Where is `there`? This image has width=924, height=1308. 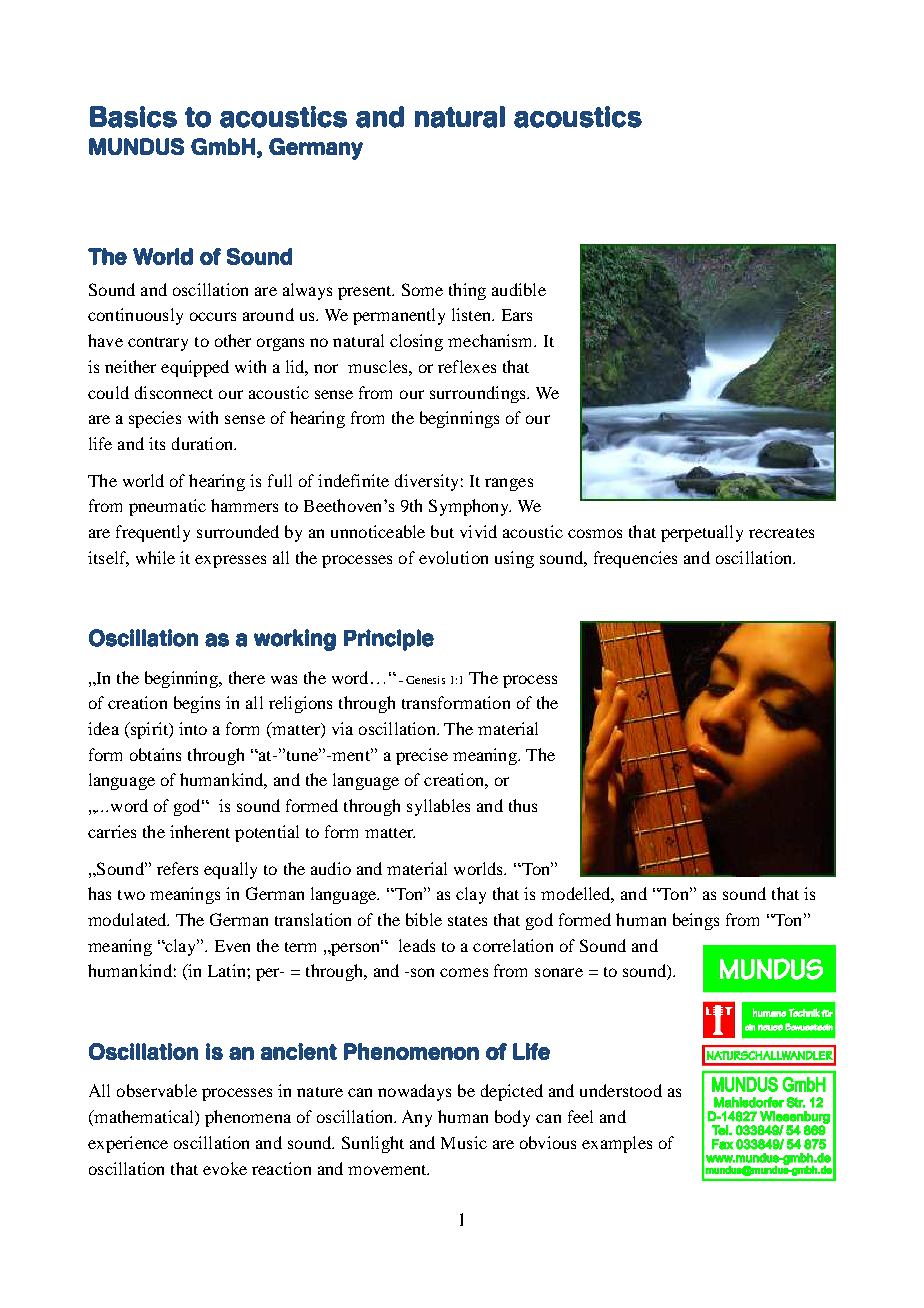 there is located at coordinates (247, 677).
